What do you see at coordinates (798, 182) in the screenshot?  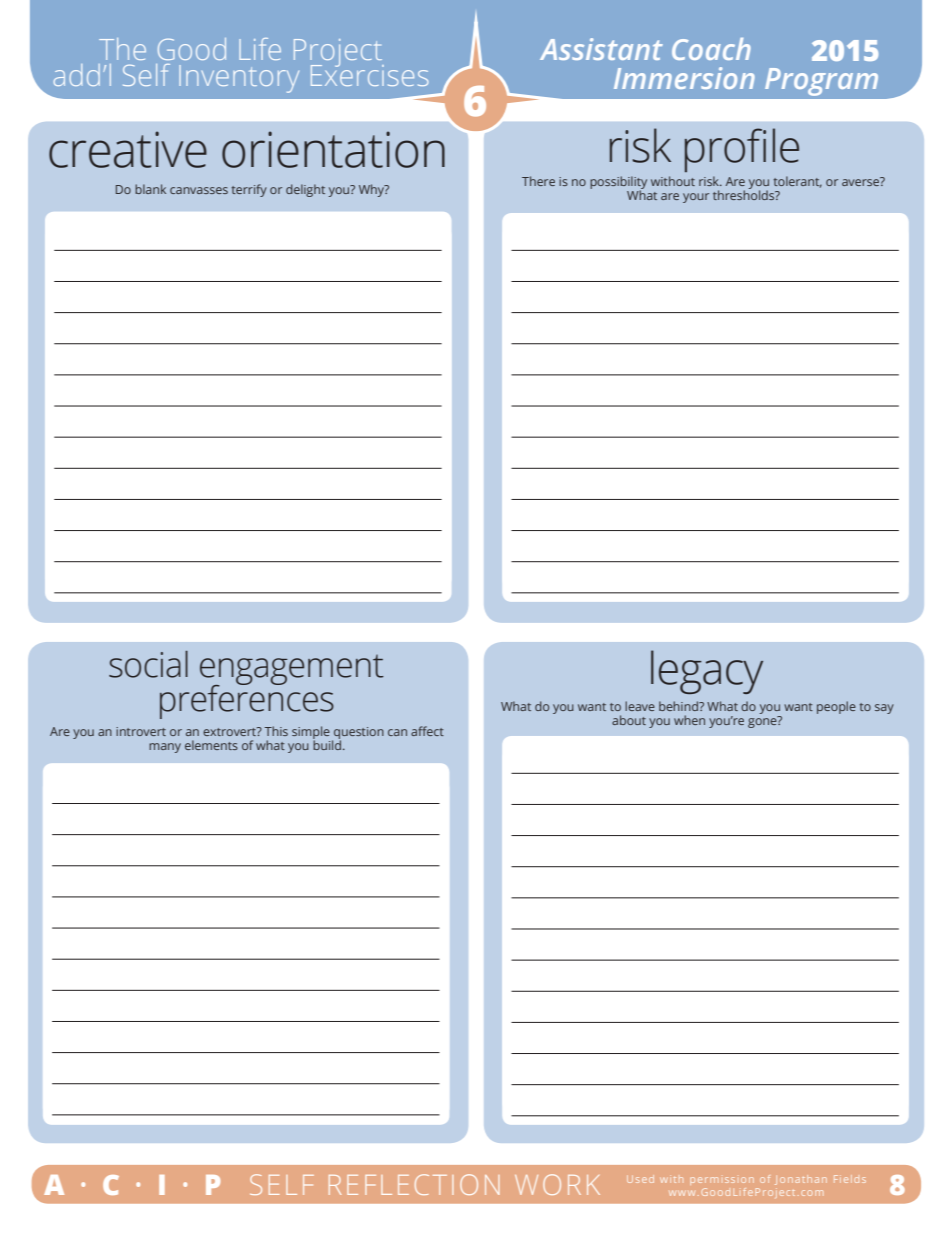 I see `tolerant` at bounding box center [798, 182].
